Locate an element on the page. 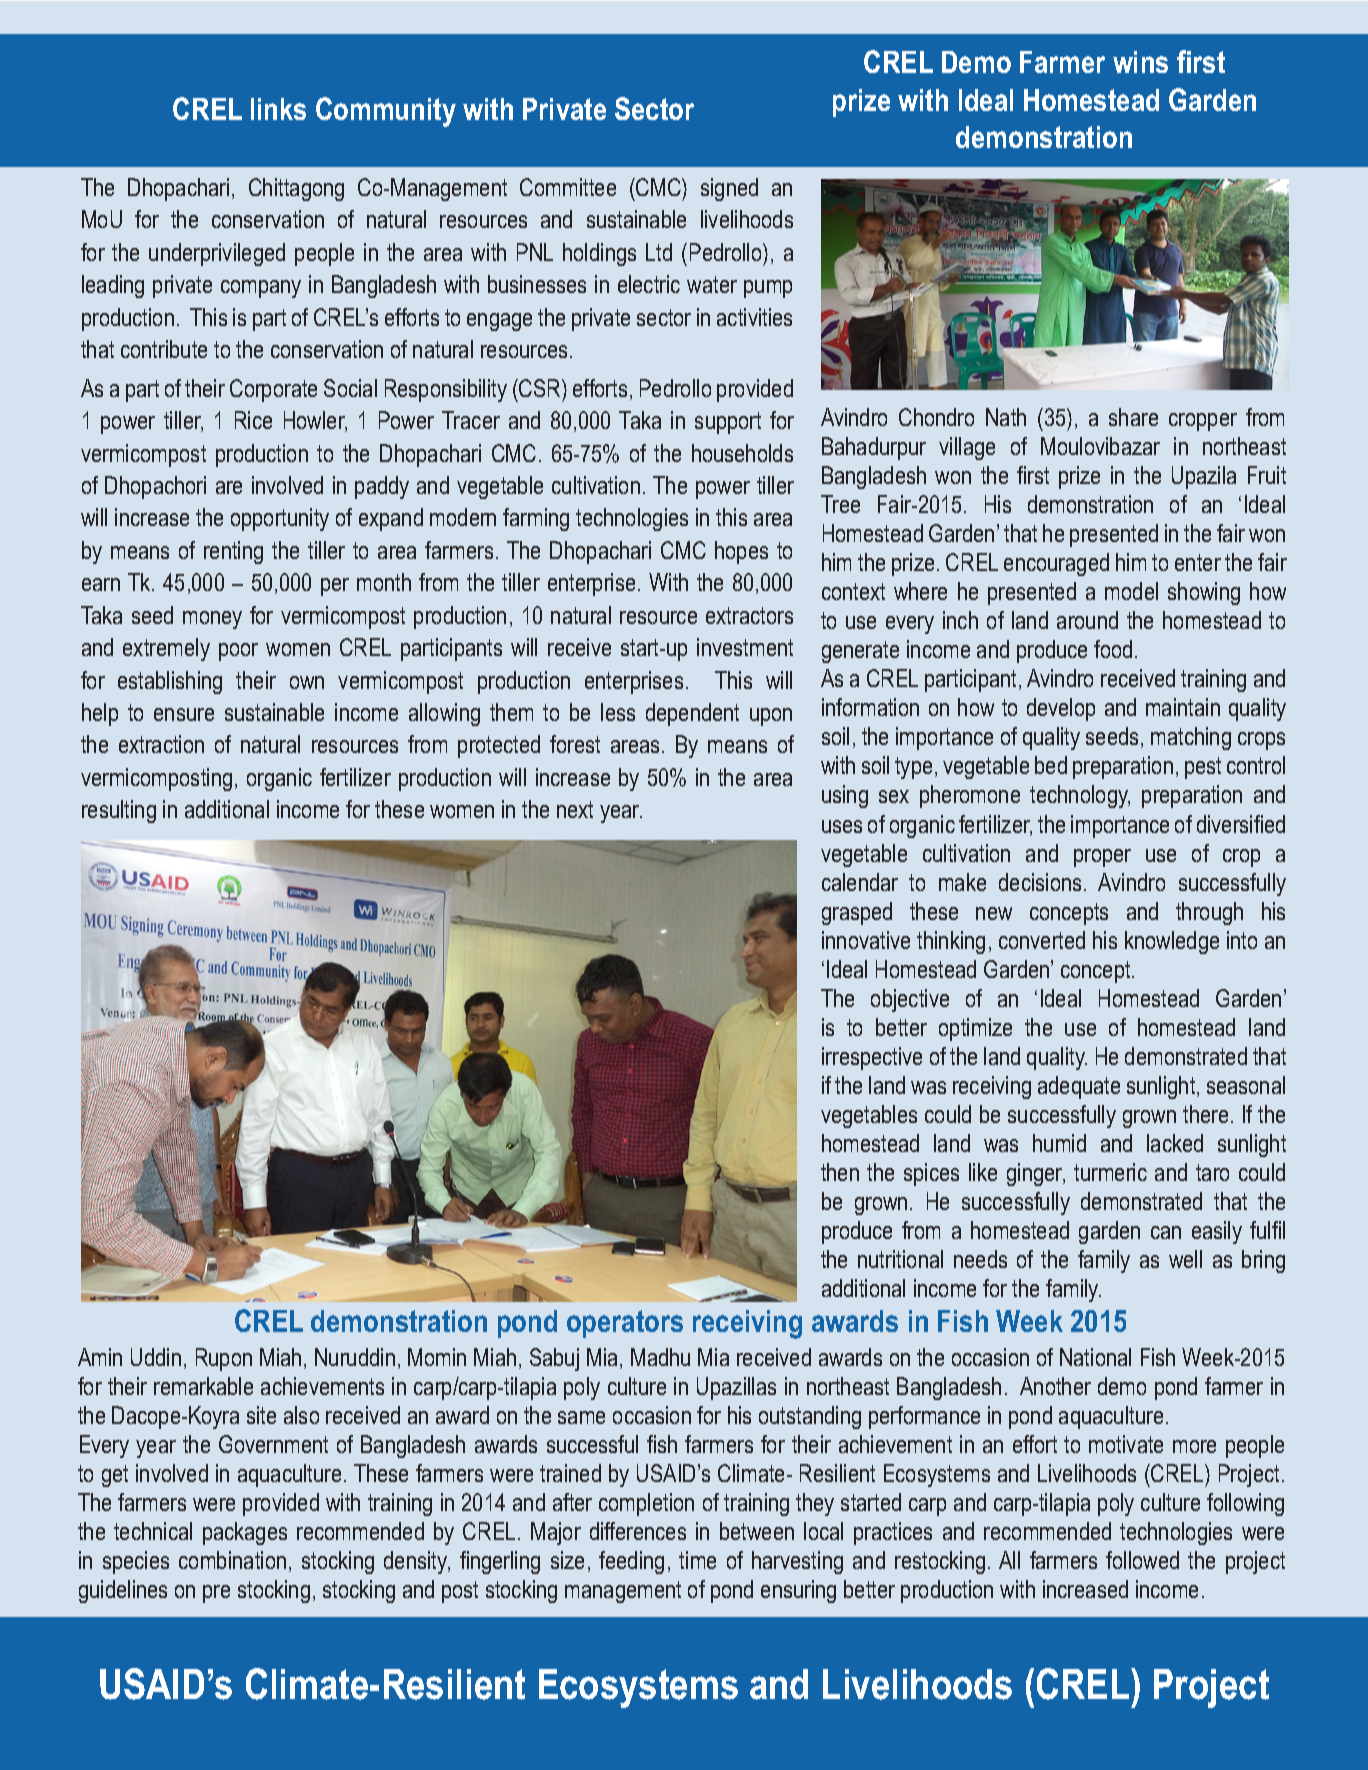 The height and width of the document is (1770, 1368). proper is located at coordinates (1102, 858).
